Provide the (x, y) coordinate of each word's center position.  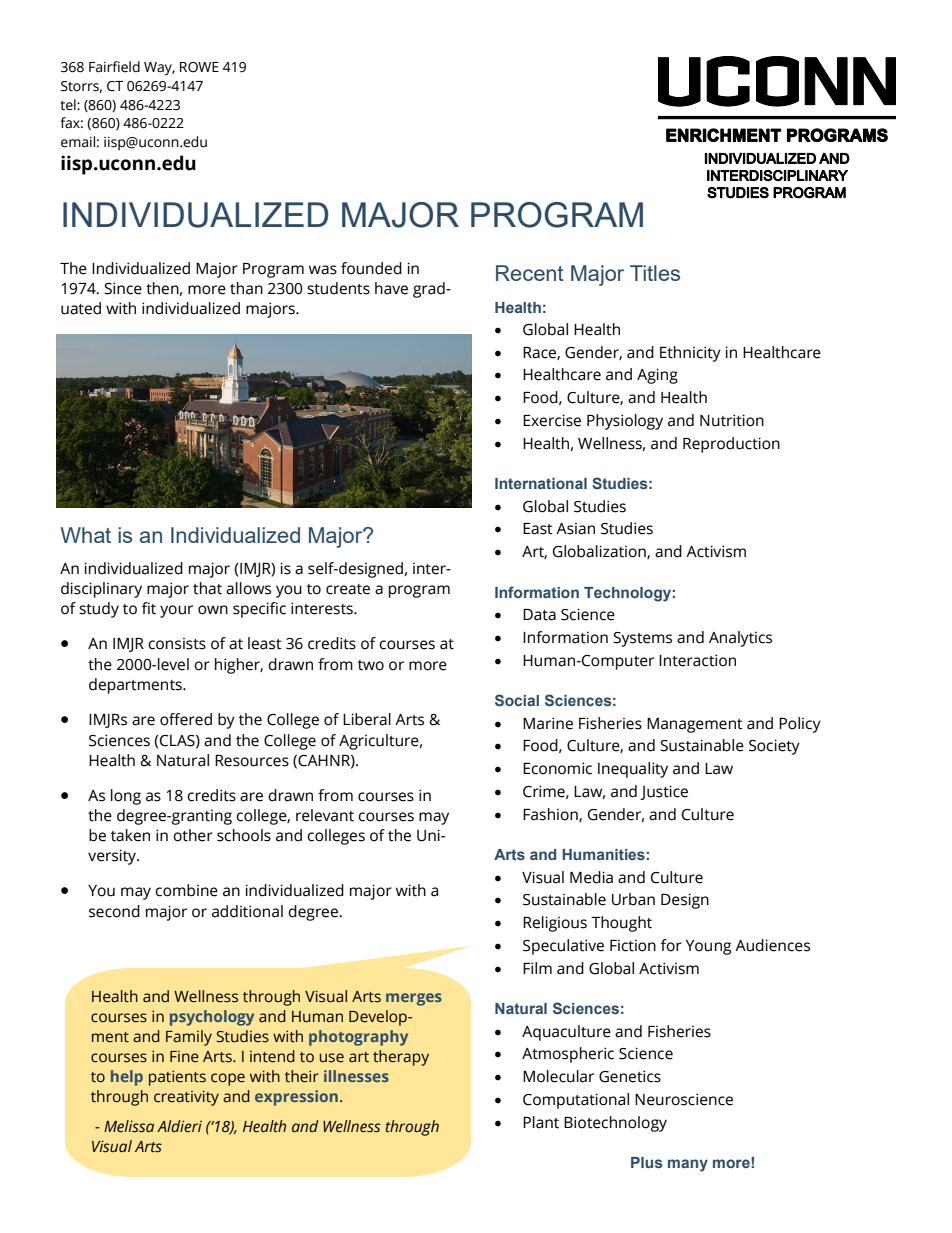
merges (414, 999)
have (391, 288)
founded (371, 268)
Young (708, 947)
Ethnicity (690, 354)
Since (123, 288)
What (86, 535)
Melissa (129, 1126)
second (114, 911)
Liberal (367, 719)
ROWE (199, 67)
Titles (655, 273)
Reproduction (731, 445)
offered (186, 719)
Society (774, 747)
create (348, 589)
